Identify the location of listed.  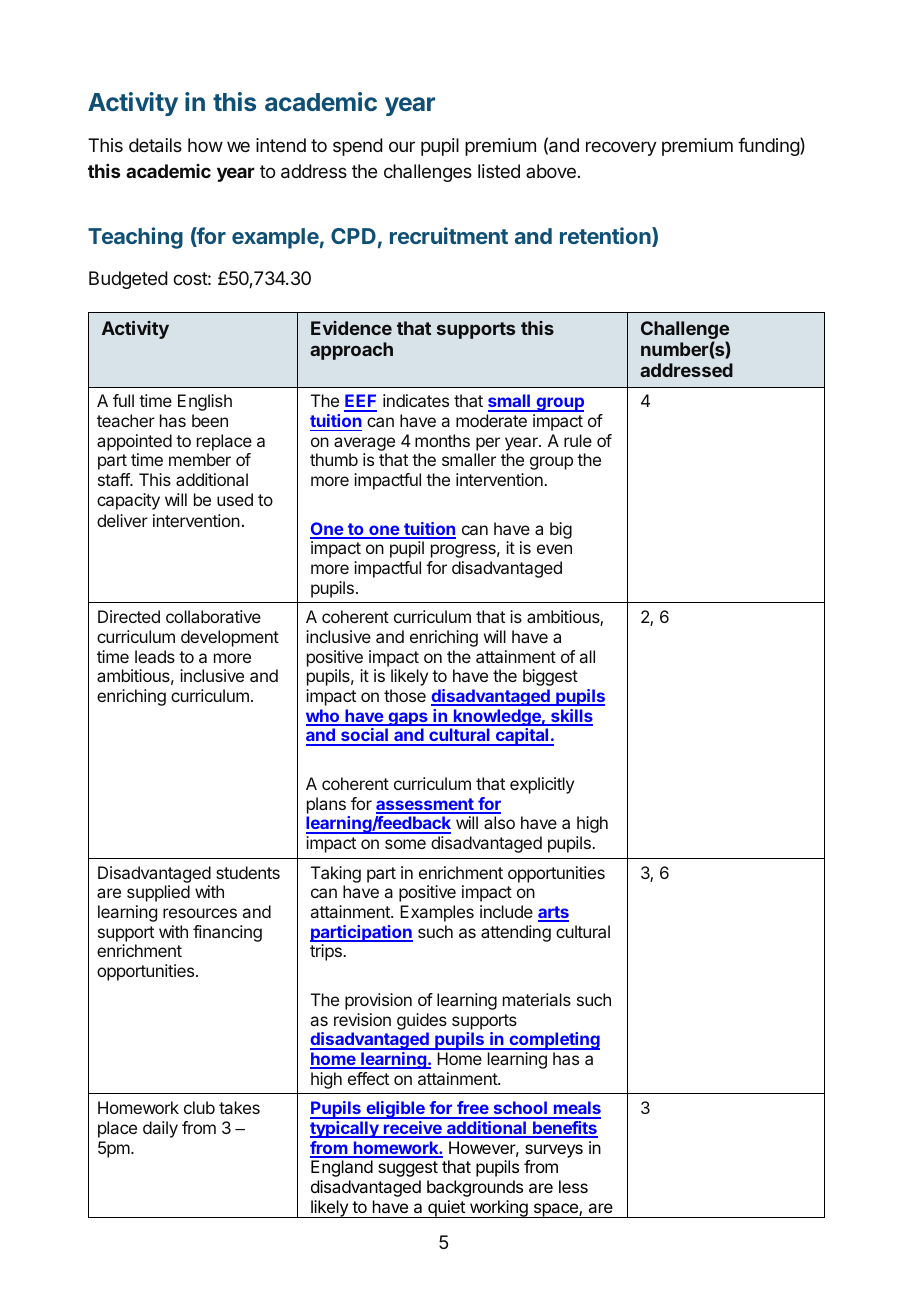
(499, 171).
